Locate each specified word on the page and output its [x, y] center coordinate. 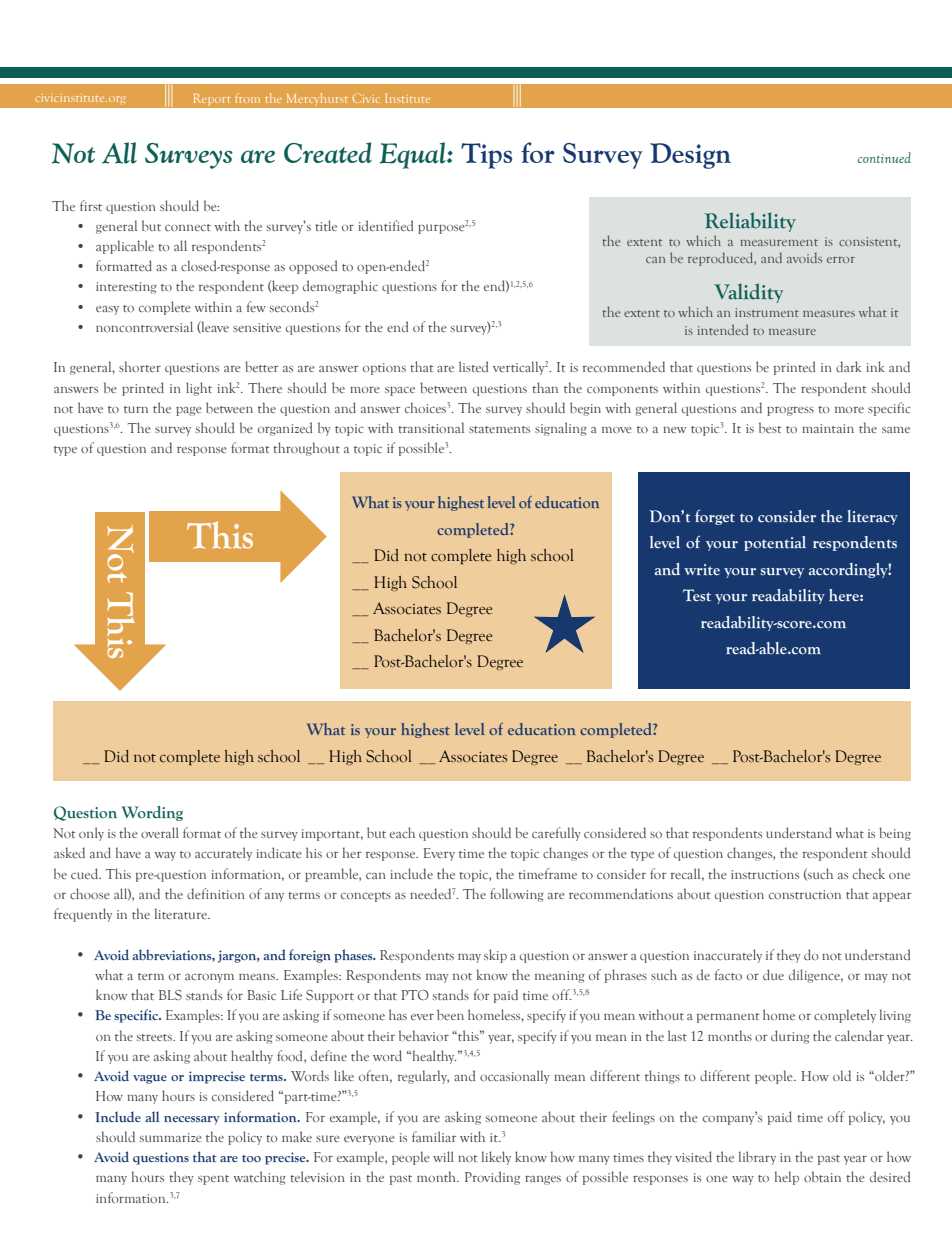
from [247, 98]
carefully [556, 834]
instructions [765, 874]
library [757, 1158]
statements [499, 429]
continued [884, 157]
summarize [171, 1137]
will [443, 1156]
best [770, 427]
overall [160, 832]
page [189, 411]
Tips [486, 156]
